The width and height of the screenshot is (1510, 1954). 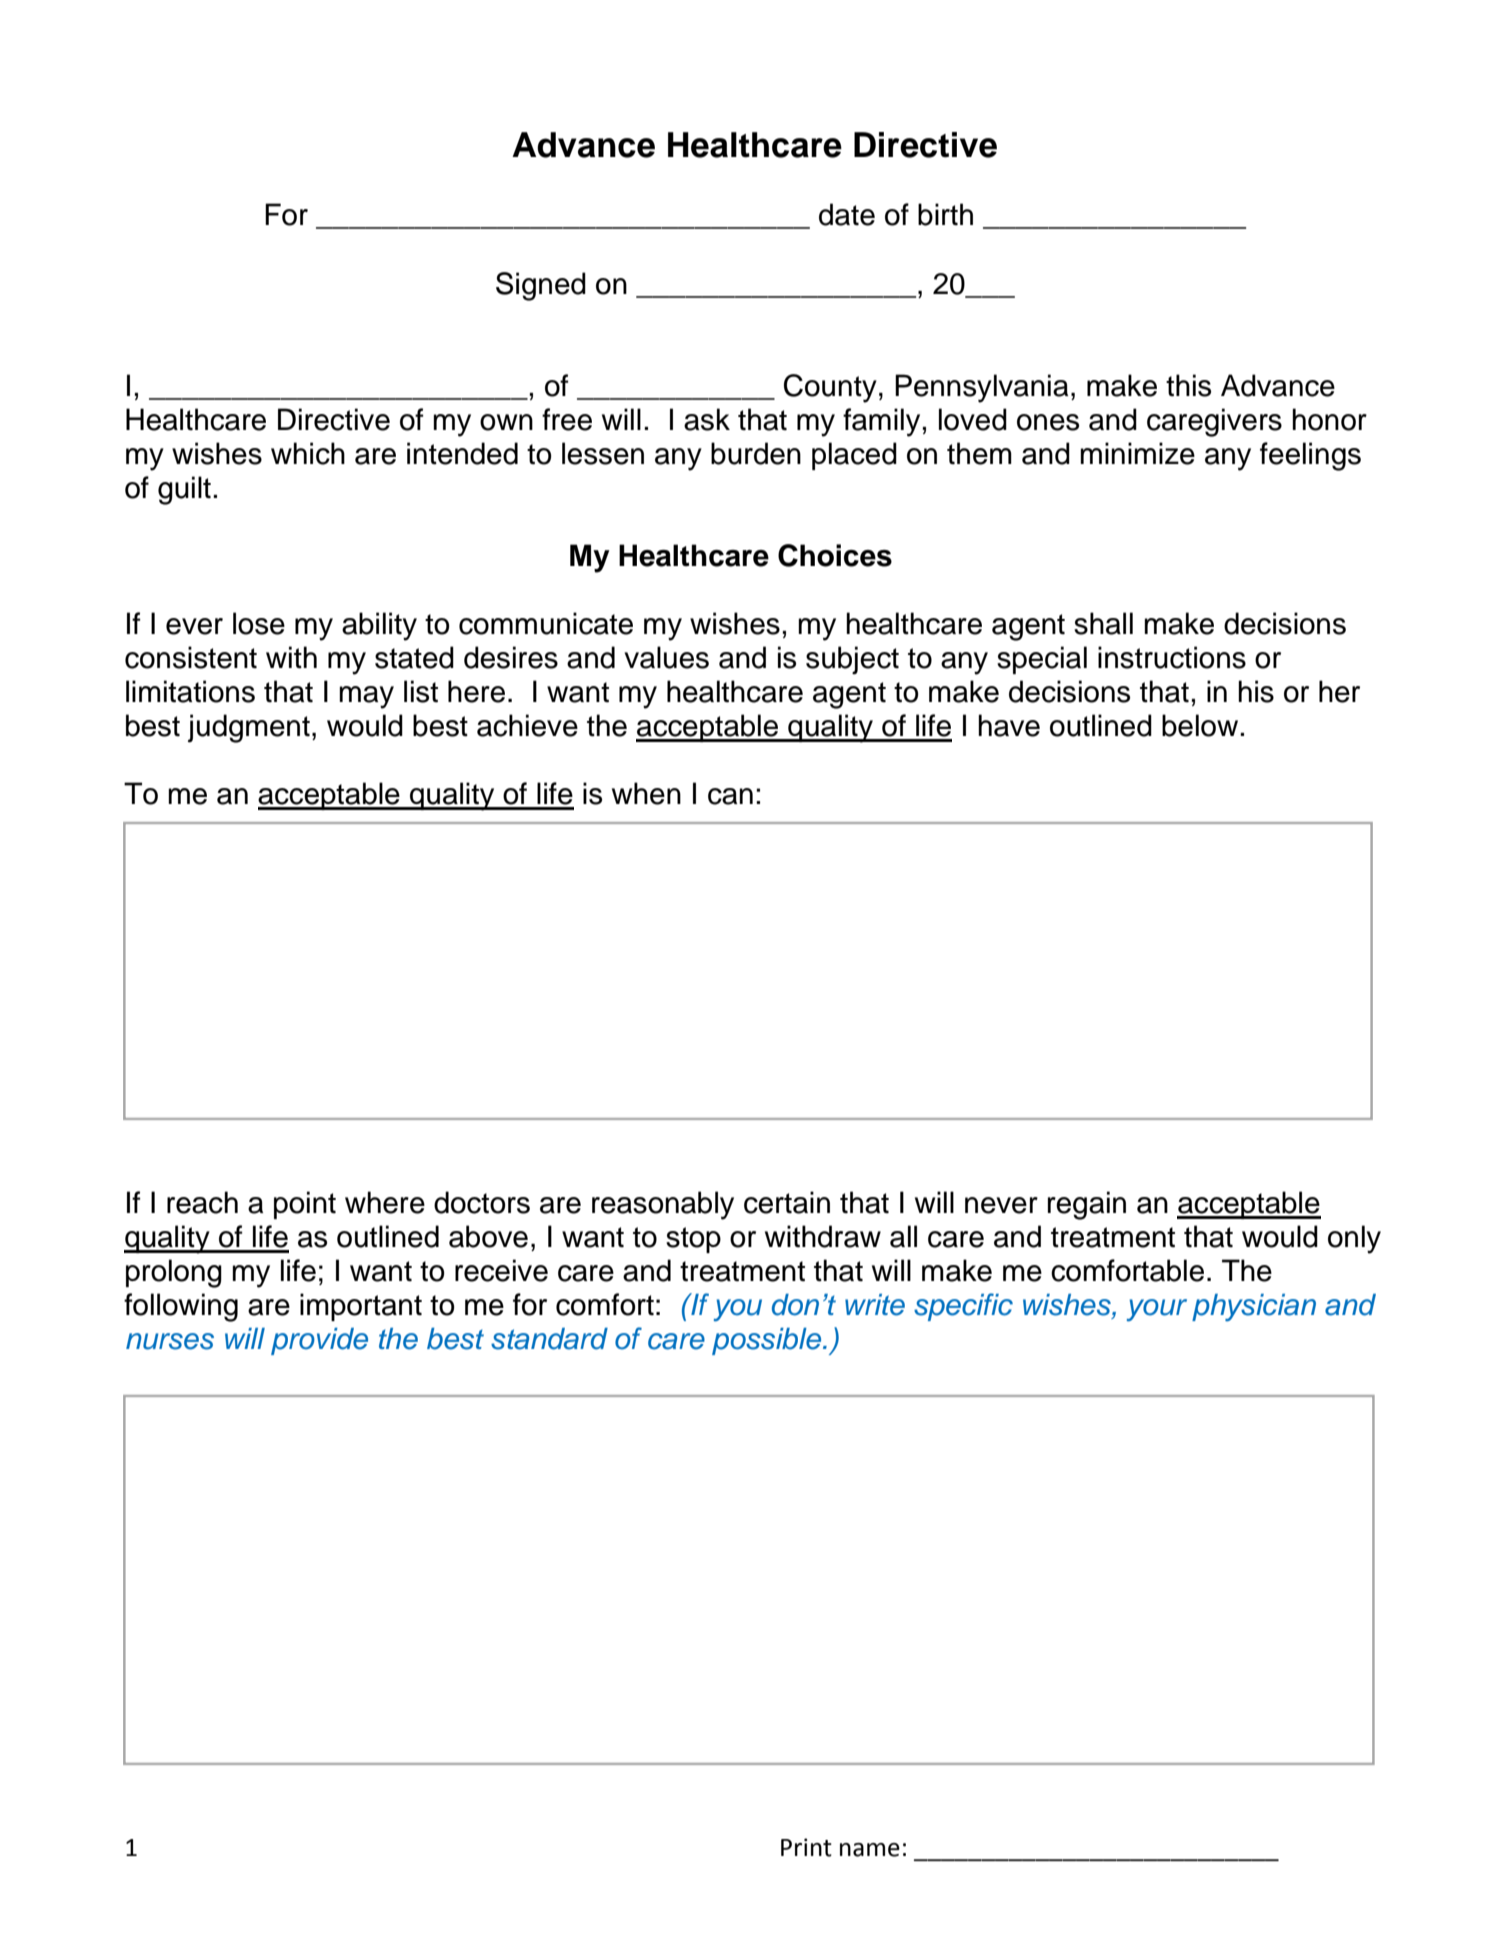 I want to click on instructions, so click(x=1172, y=657).
